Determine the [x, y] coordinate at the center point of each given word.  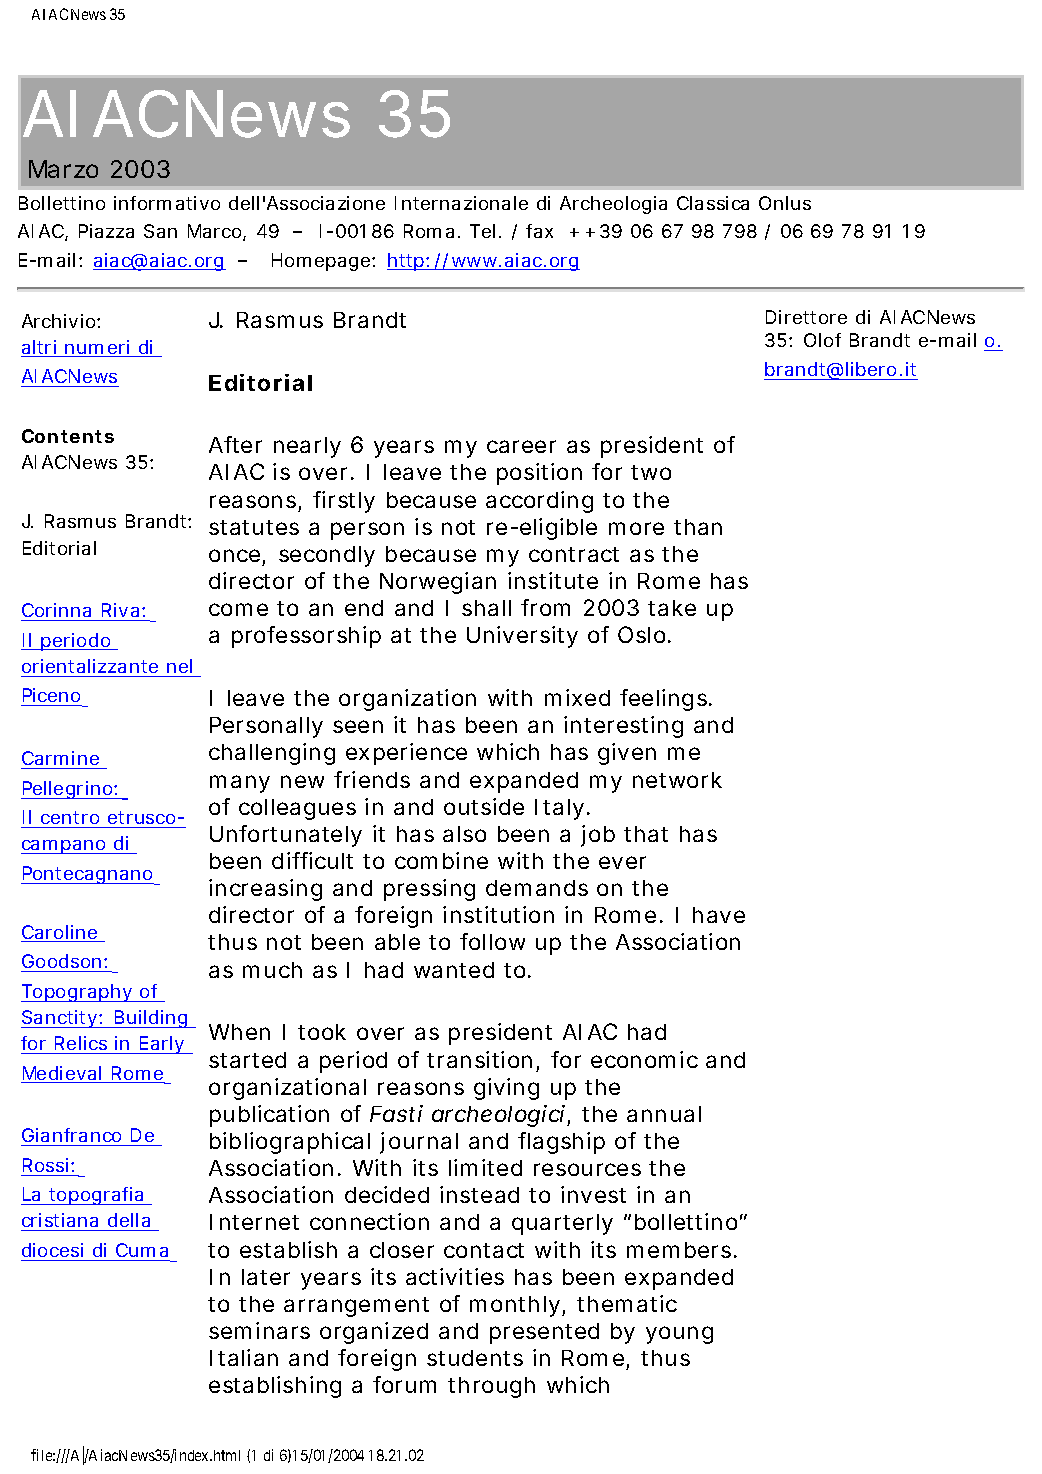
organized [374, 1333]
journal [419, 1143]
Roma [432, 231]
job [598, 836]
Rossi [47, 1165]
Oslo [644, 634]
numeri [98, 348]
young [679, 1335]
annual [664, 1114]
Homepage [323, 262]
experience [406, 754]
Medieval [63, 1074]
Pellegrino [70, 790]
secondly [327, 556]
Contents [68, 436]
